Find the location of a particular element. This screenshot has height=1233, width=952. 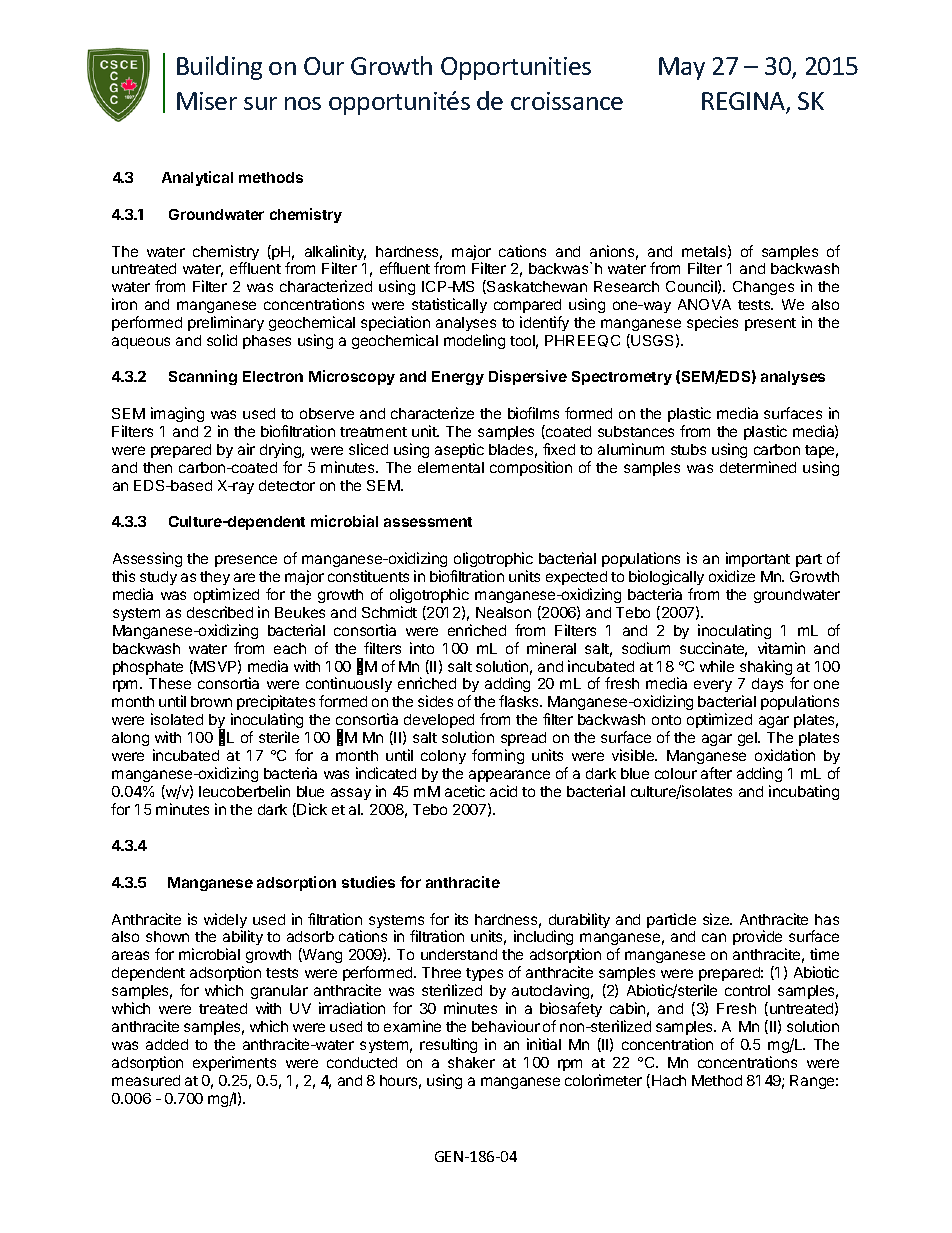

control is located at coordinates (747, 990).
